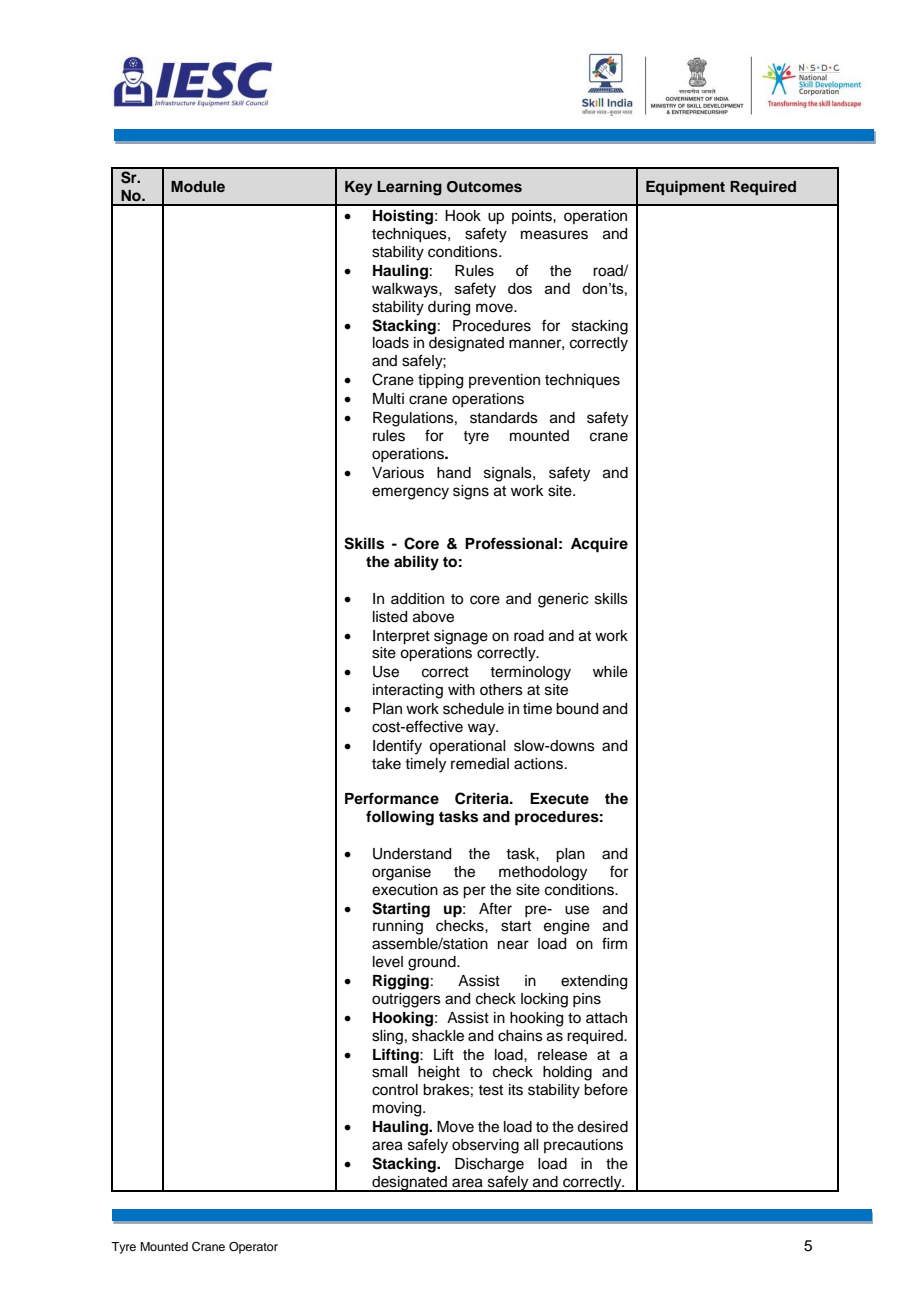 The width and height of the document is (924, 1307). I want to click on while, so click(610, 672).
